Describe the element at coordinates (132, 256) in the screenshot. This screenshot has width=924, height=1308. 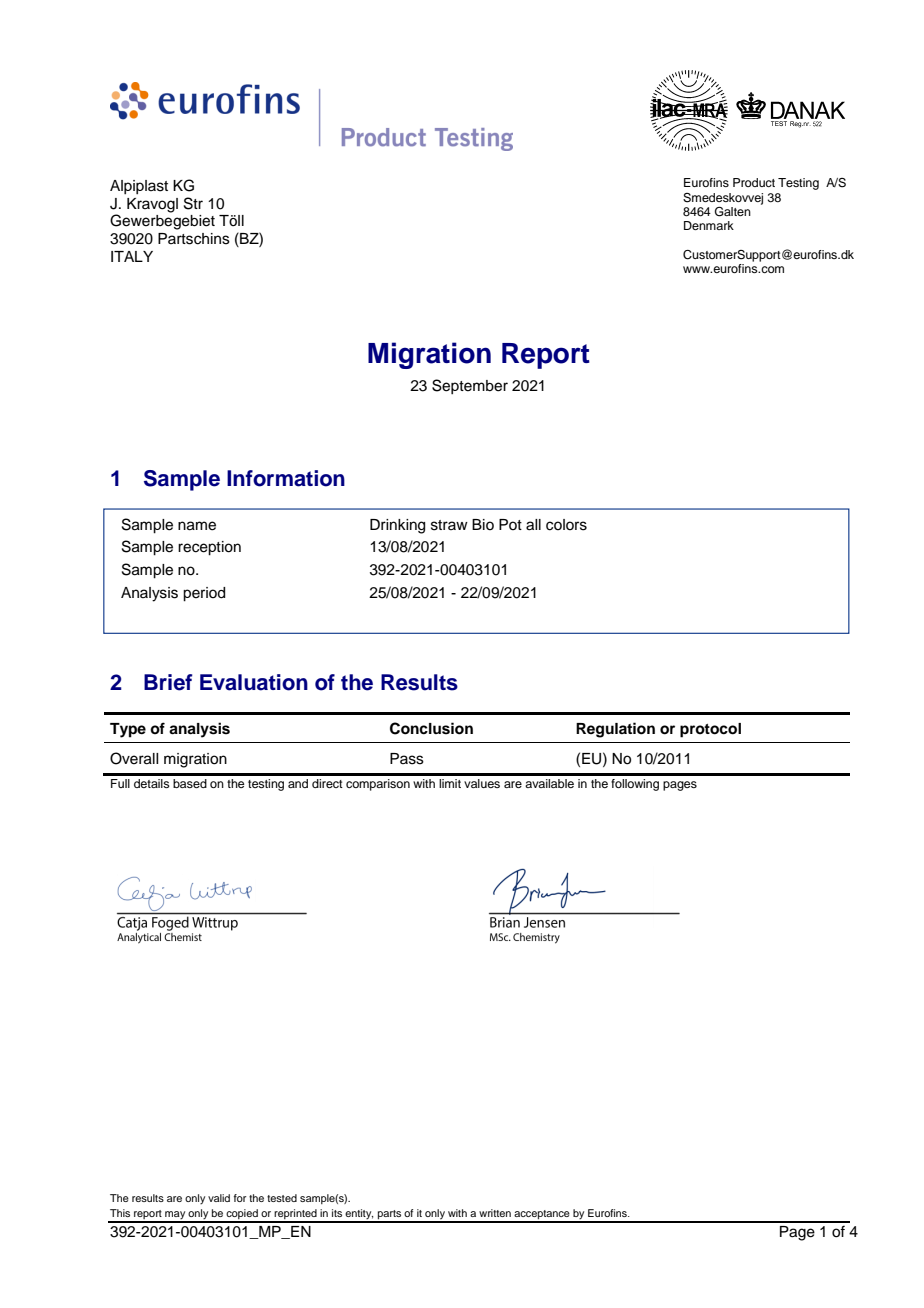
I see `ITALY` at that location.
